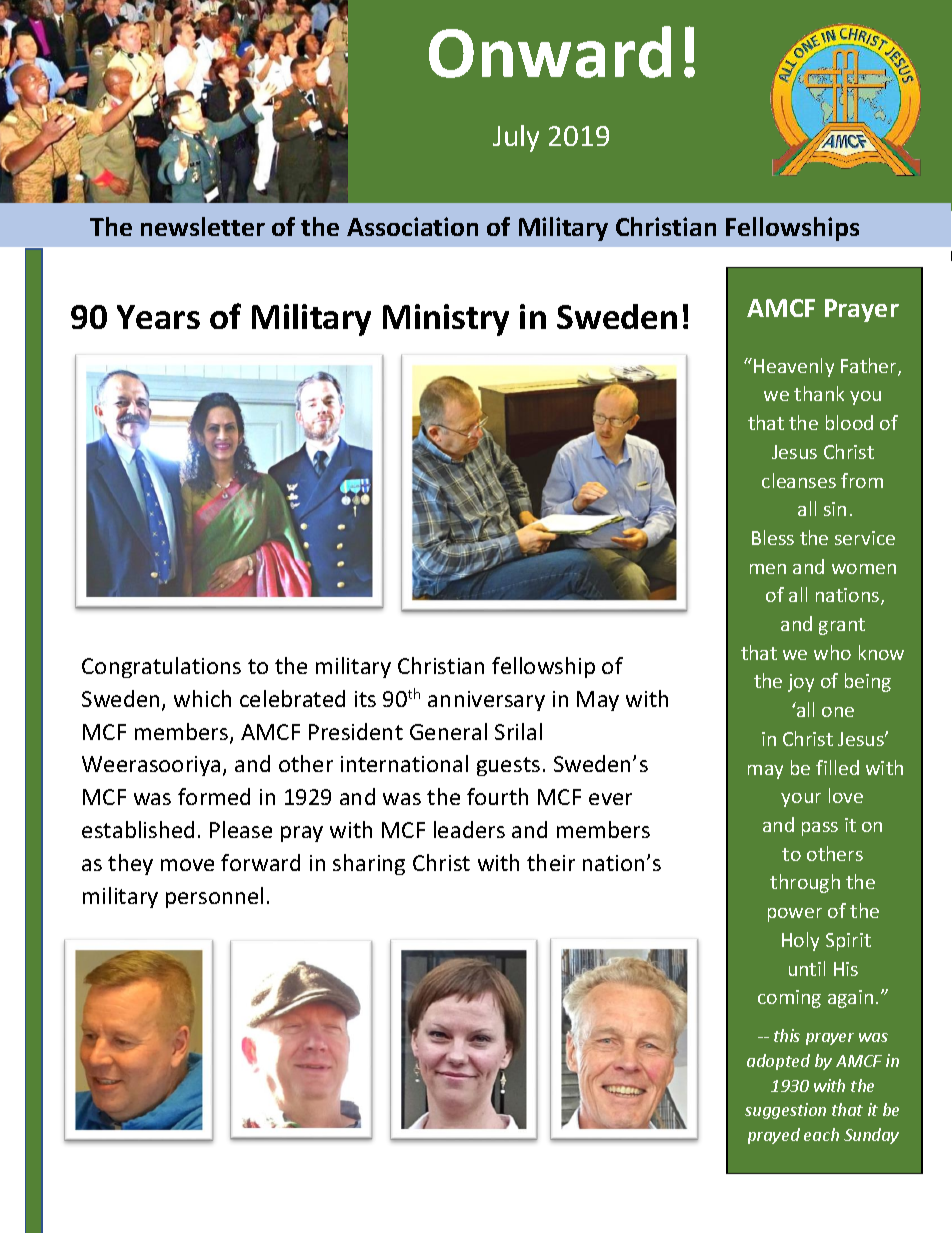  I want to click on Onward, so click(550, 52).
